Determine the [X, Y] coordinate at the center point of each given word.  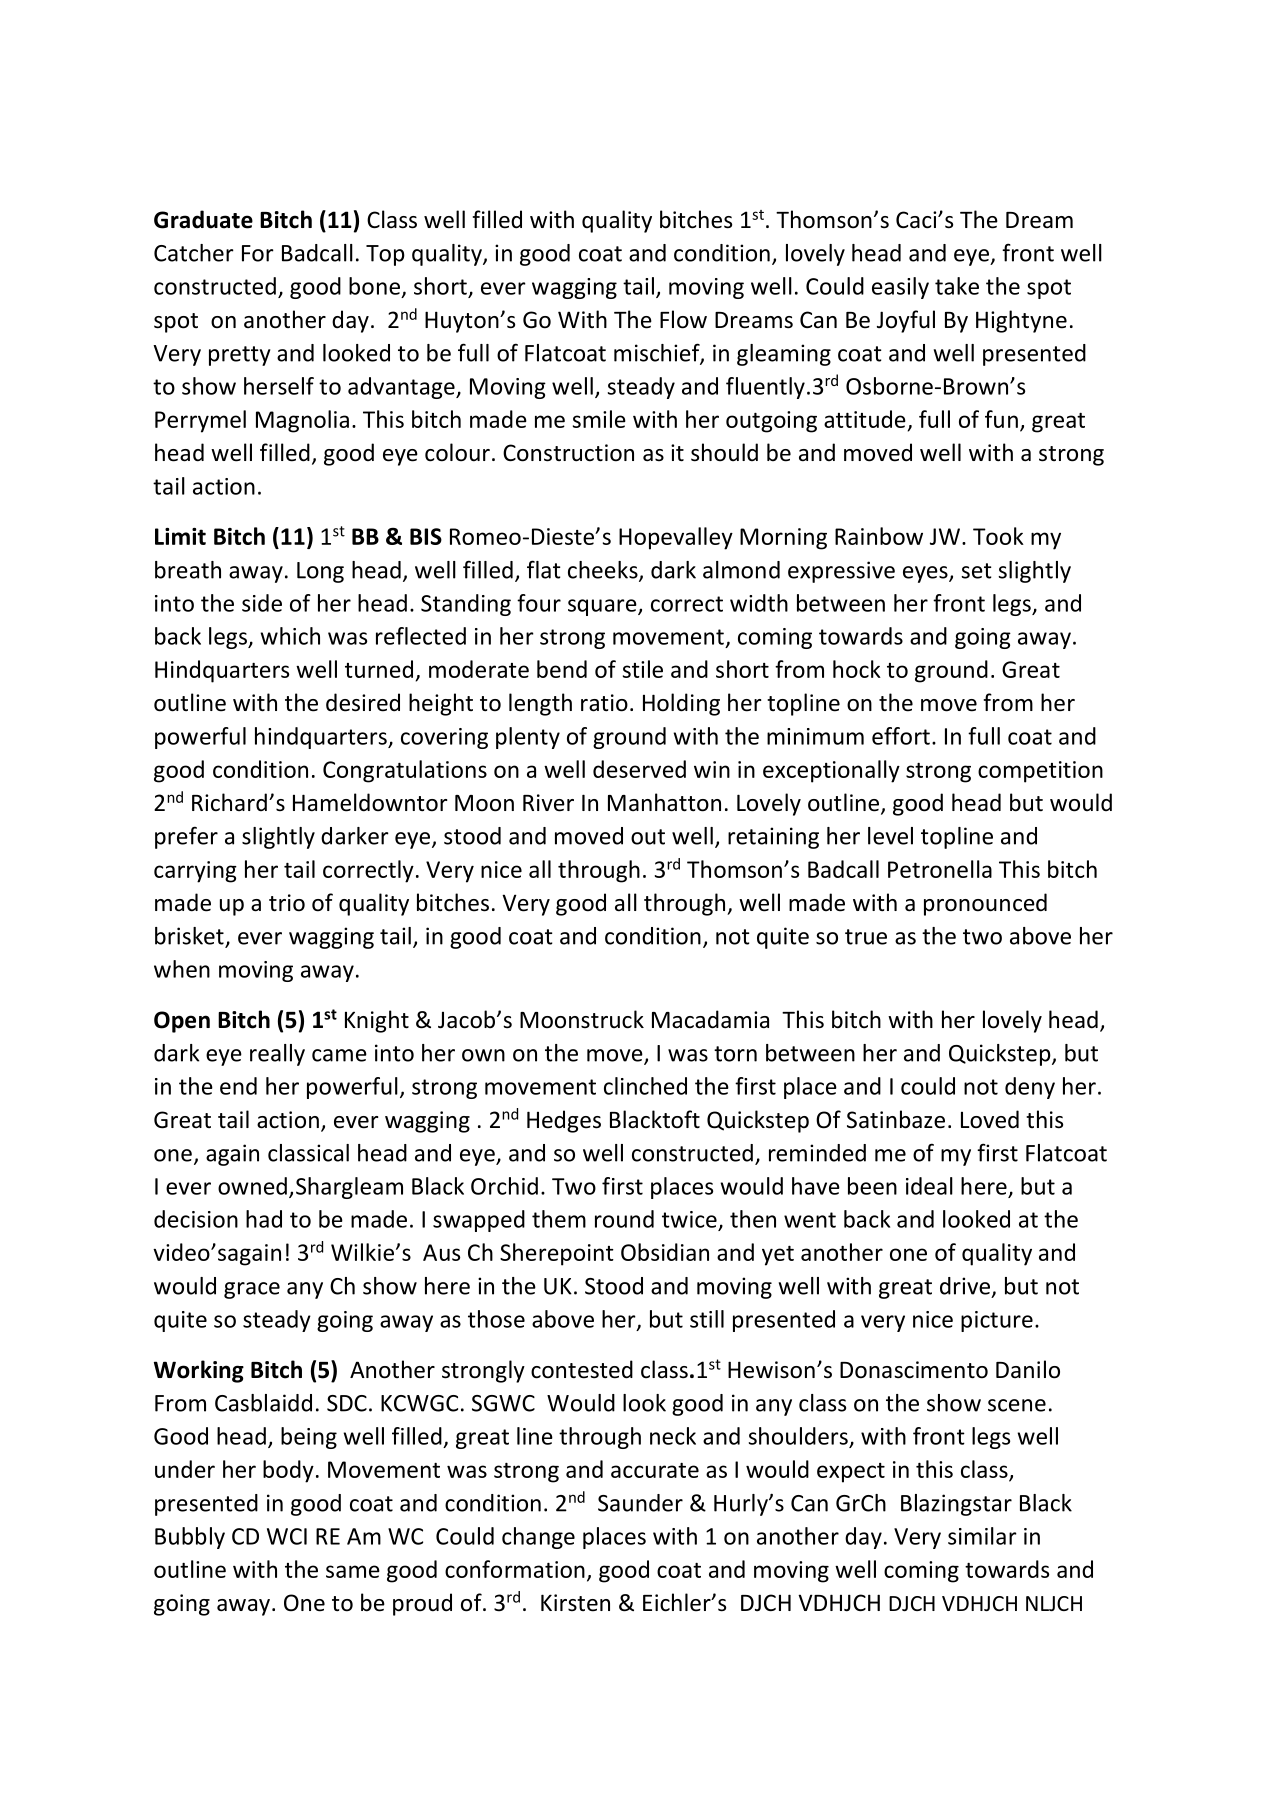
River [548, 803]
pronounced [985, 904]
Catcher [194, 253]
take [957, 286]
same [353, 1571]
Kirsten [575, 1603]
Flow [683, 319]
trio [287, 903]
